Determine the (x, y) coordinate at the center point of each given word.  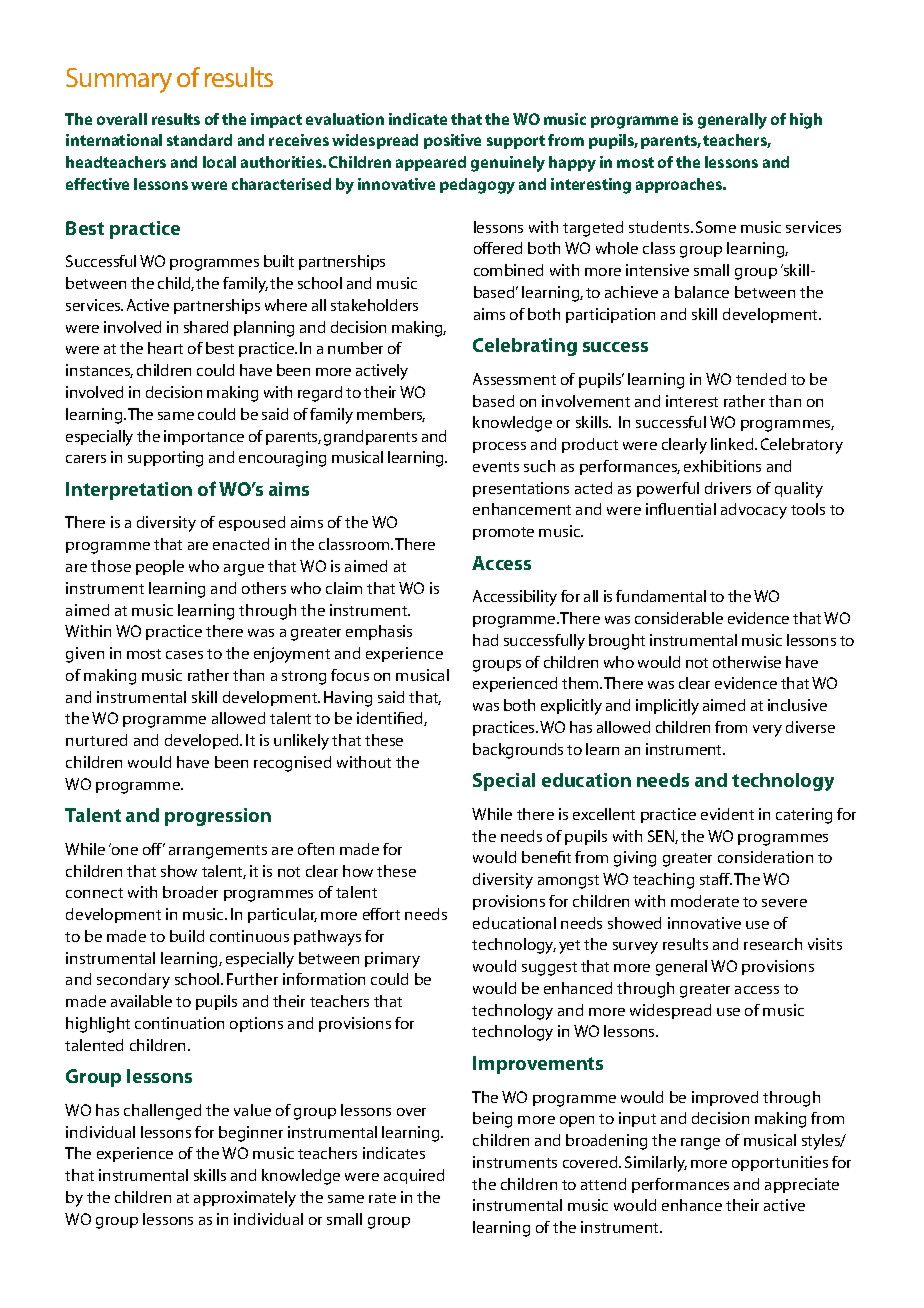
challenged (162, 1112)
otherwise (747, 662)
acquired (414, 1176)
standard (199, 140)
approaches (680, 185)
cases (184, 655)
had (485, 640)
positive (452, 141)
